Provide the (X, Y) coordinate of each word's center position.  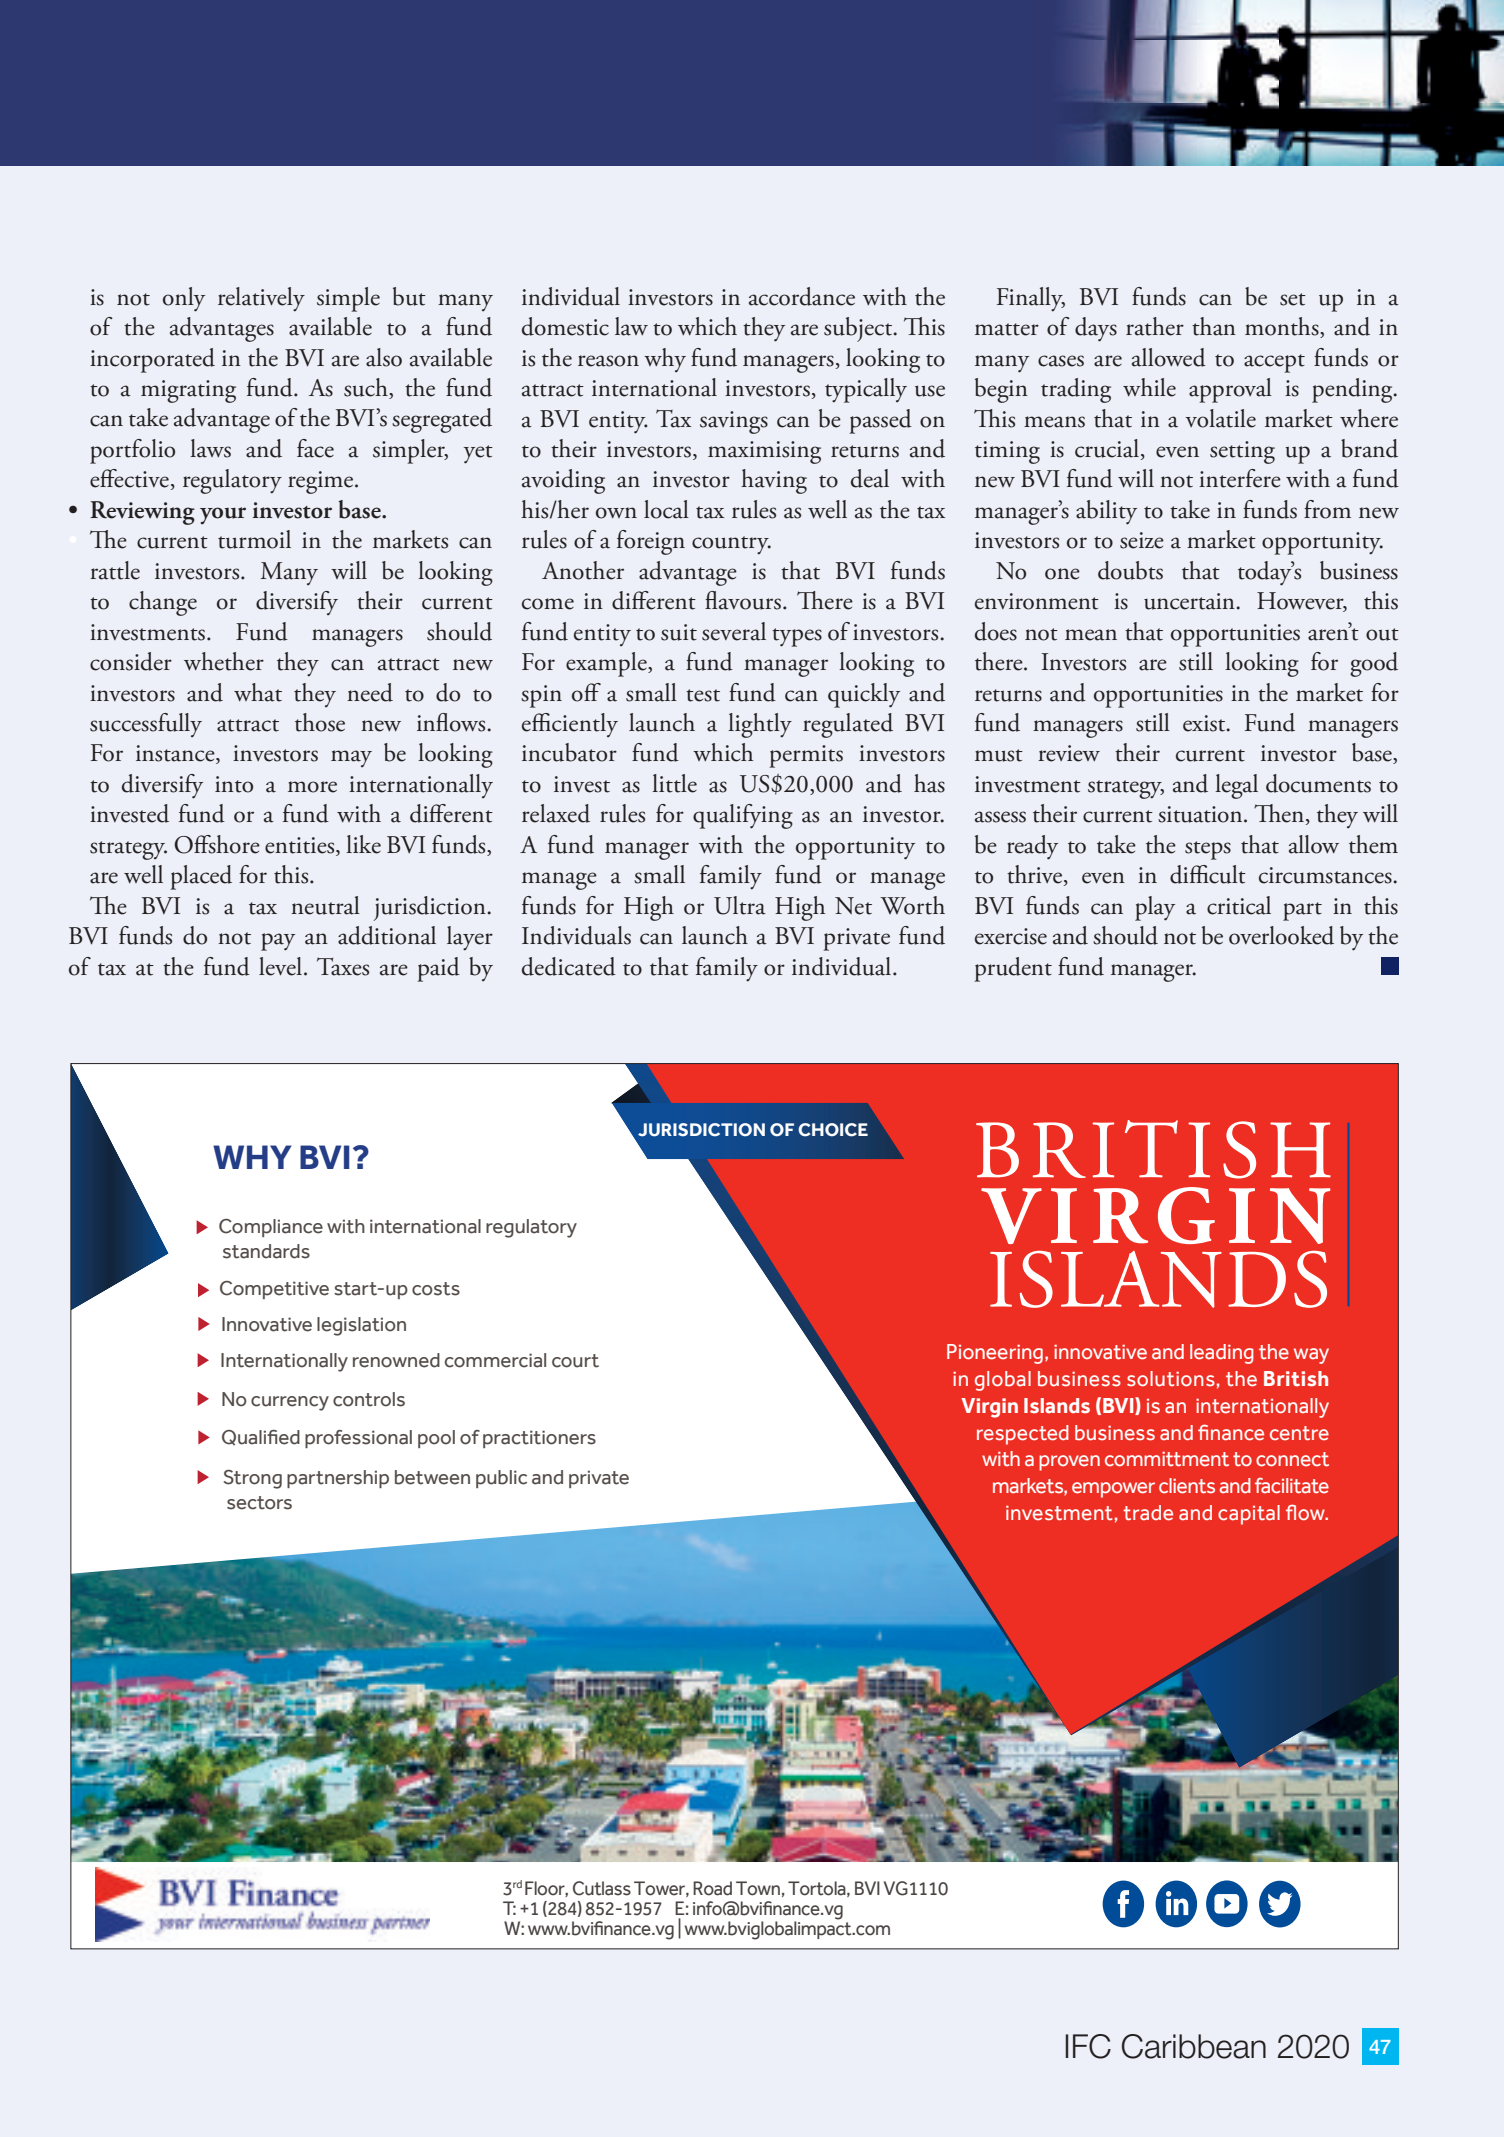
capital (1249, 1515)
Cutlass (602, 1888)
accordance (802, 296)
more (312, 787)
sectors (259, 1503)
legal (1236, 786)
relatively (261, 299)
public (501, 1479)
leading (1222, 1354)
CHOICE (833, 1130)
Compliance (271, 1228)
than (1214, 326)
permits (806, 756)
